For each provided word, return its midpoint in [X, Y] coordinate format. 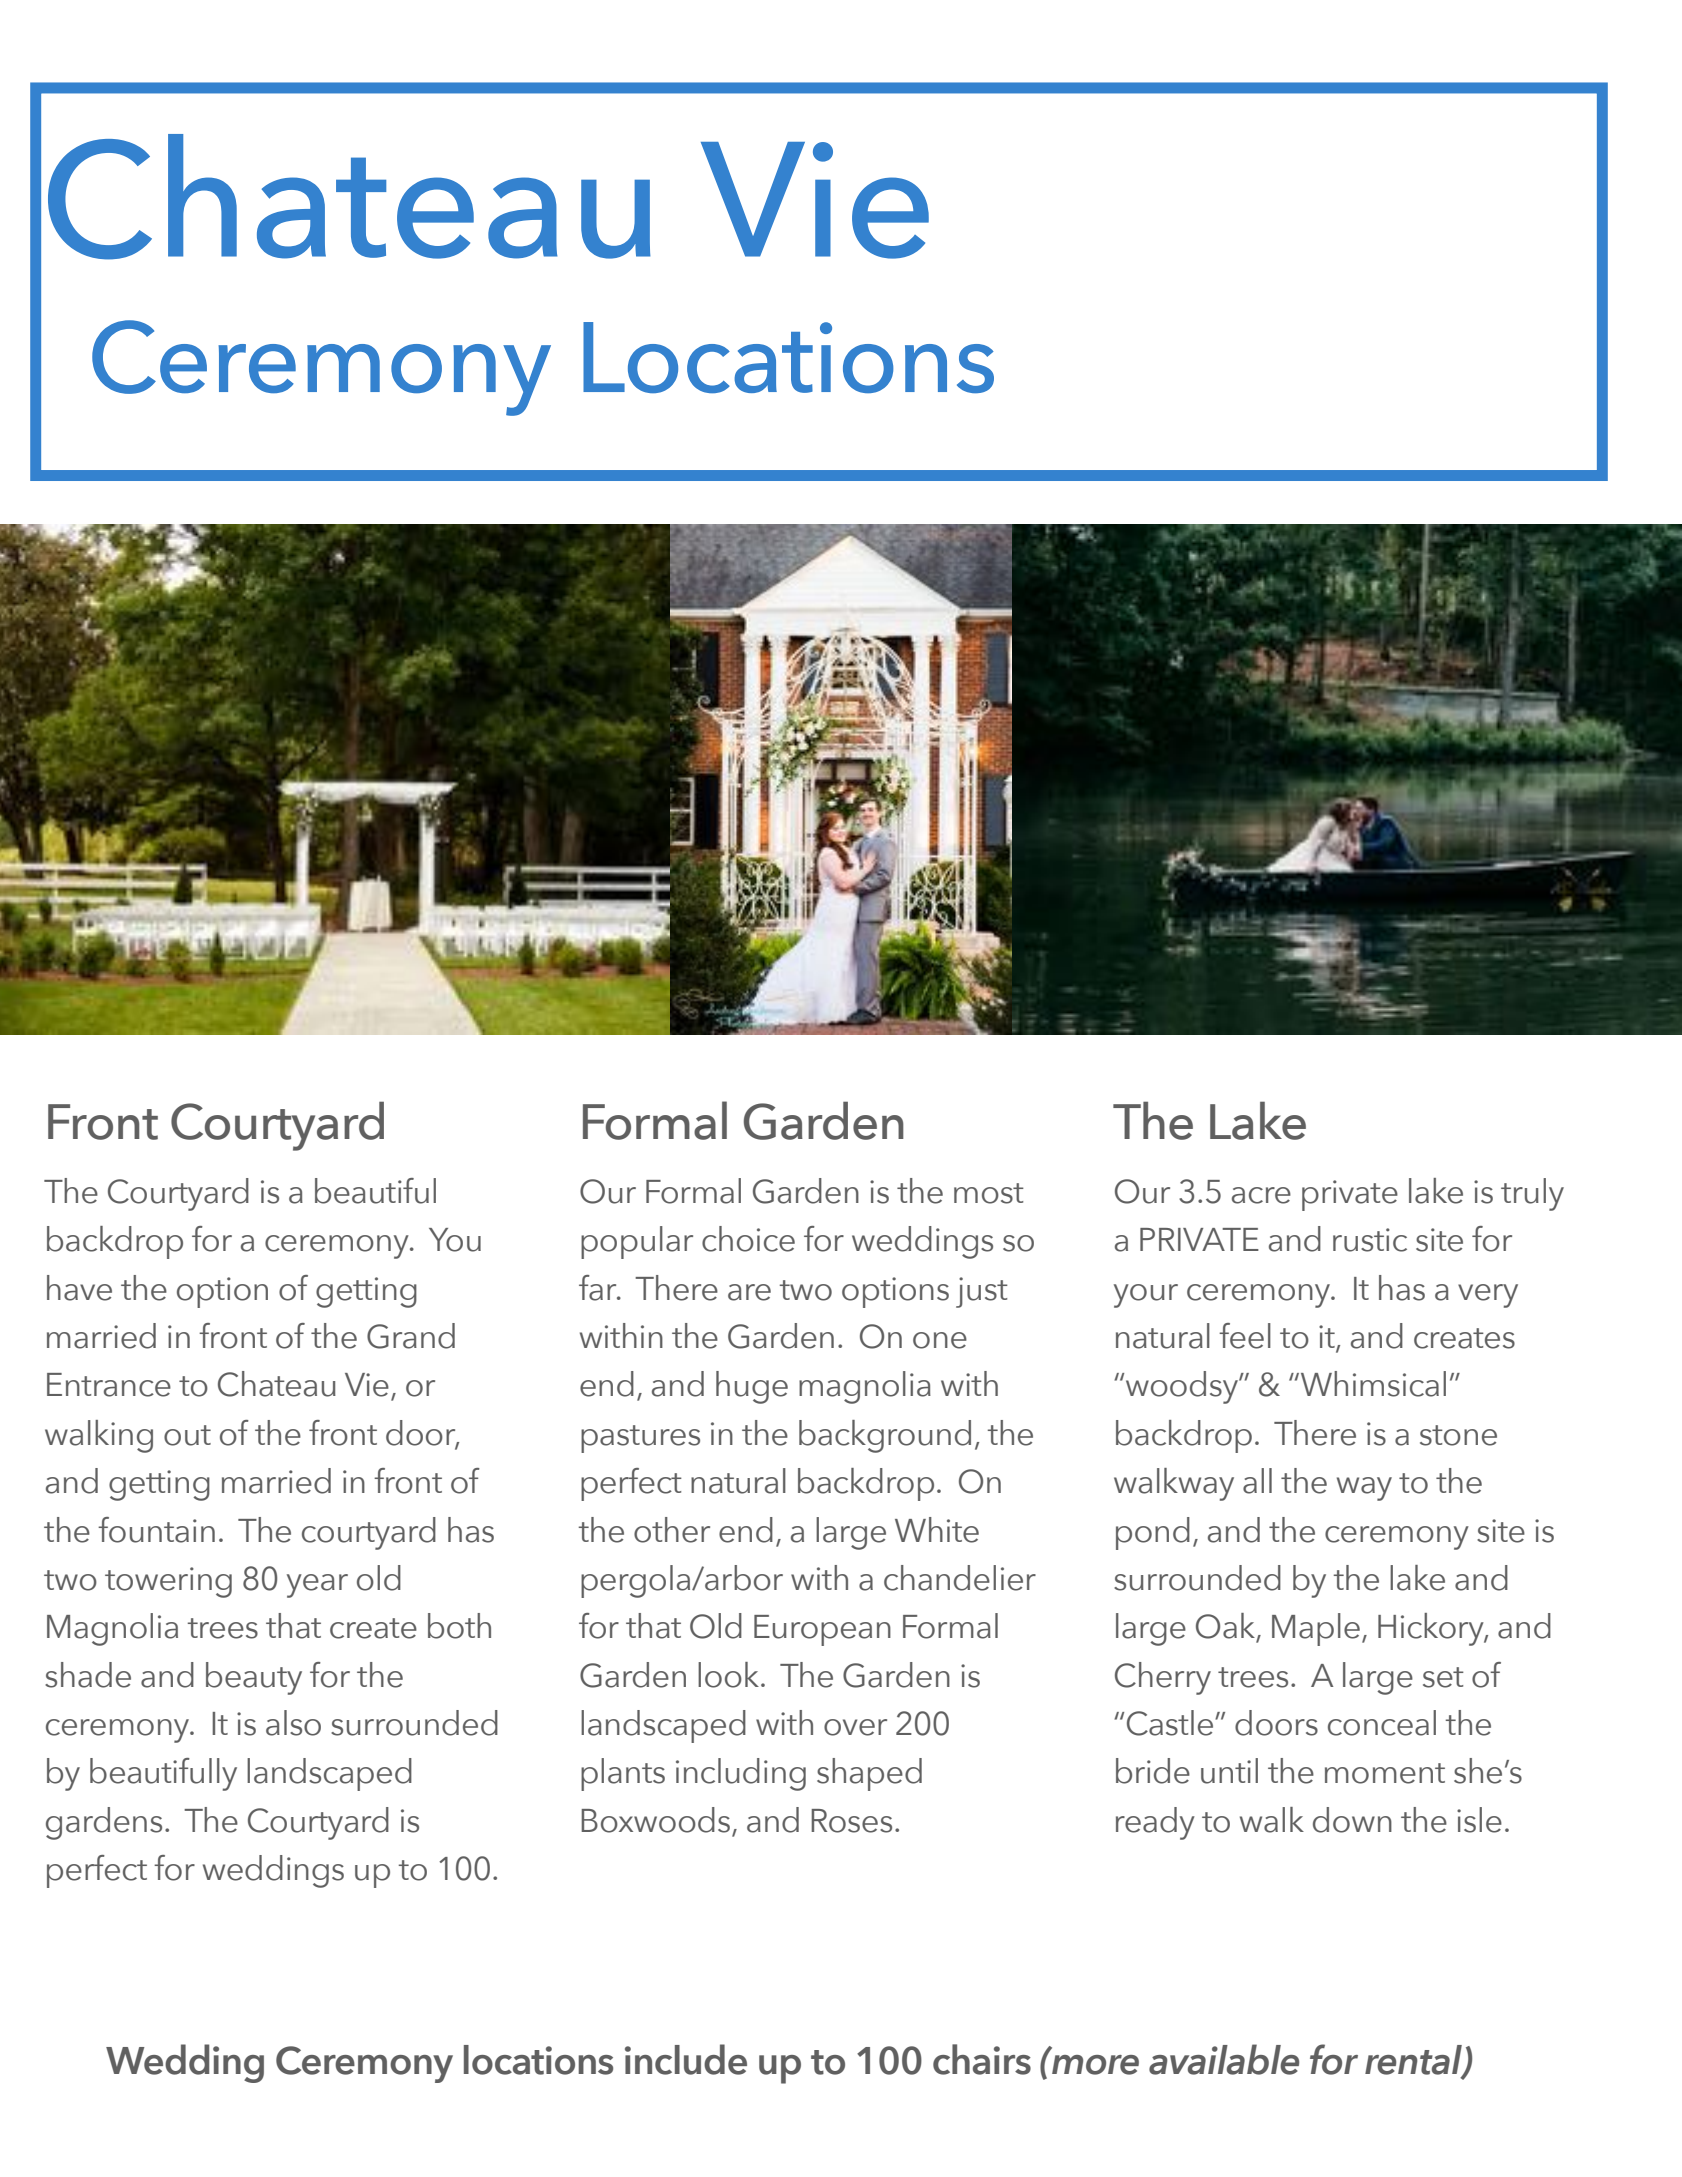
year [317, 1586]
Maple [1316, 1629]
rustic [1370, 1240]
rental [1415, 2061]
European [822, 1630]
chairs [982, 2059]
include [686, 2059]
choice [748, 1239]
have [79, 1288]
